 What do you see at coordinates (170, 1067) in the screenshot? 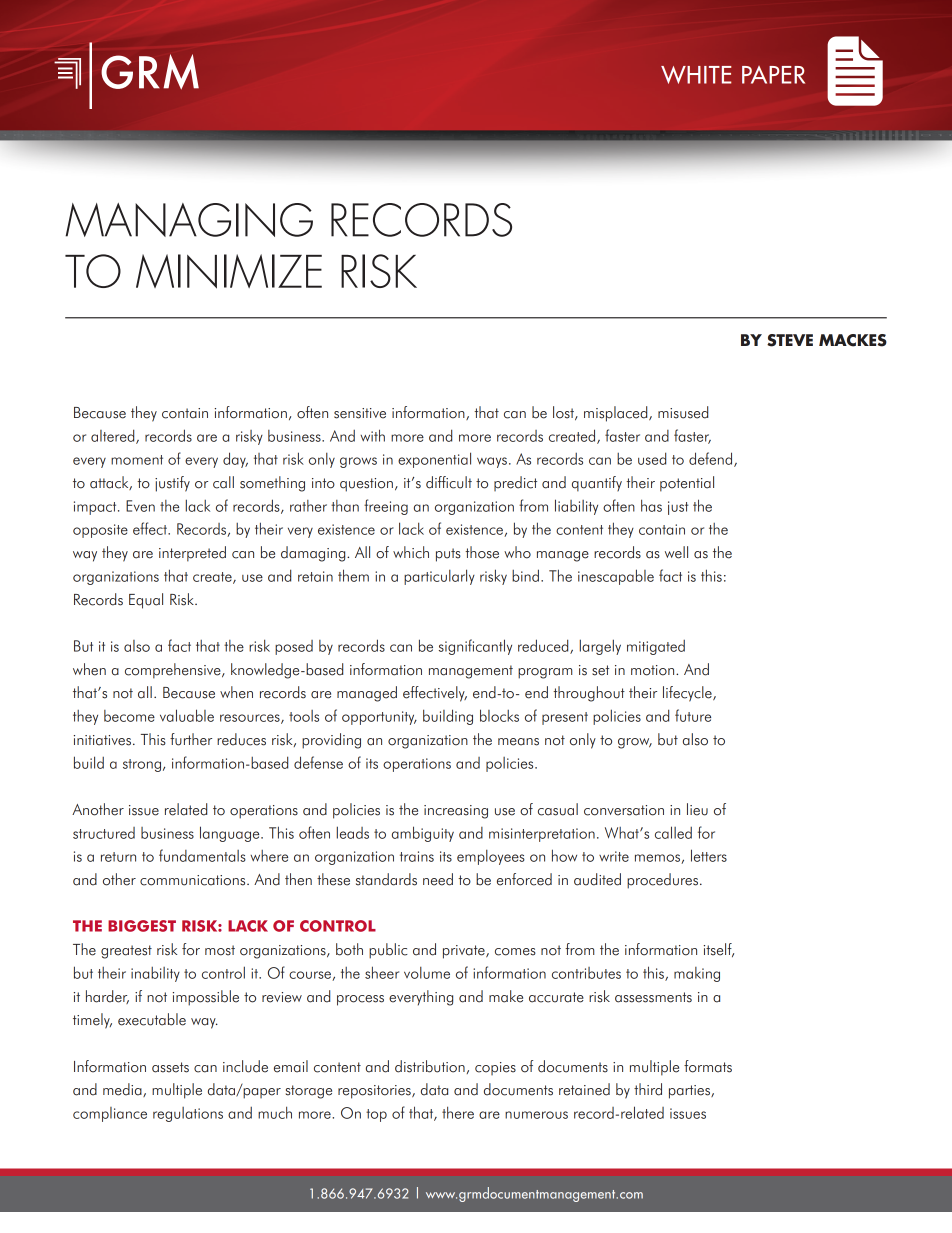
I see `assets` at bounding box center [170, 1067].
